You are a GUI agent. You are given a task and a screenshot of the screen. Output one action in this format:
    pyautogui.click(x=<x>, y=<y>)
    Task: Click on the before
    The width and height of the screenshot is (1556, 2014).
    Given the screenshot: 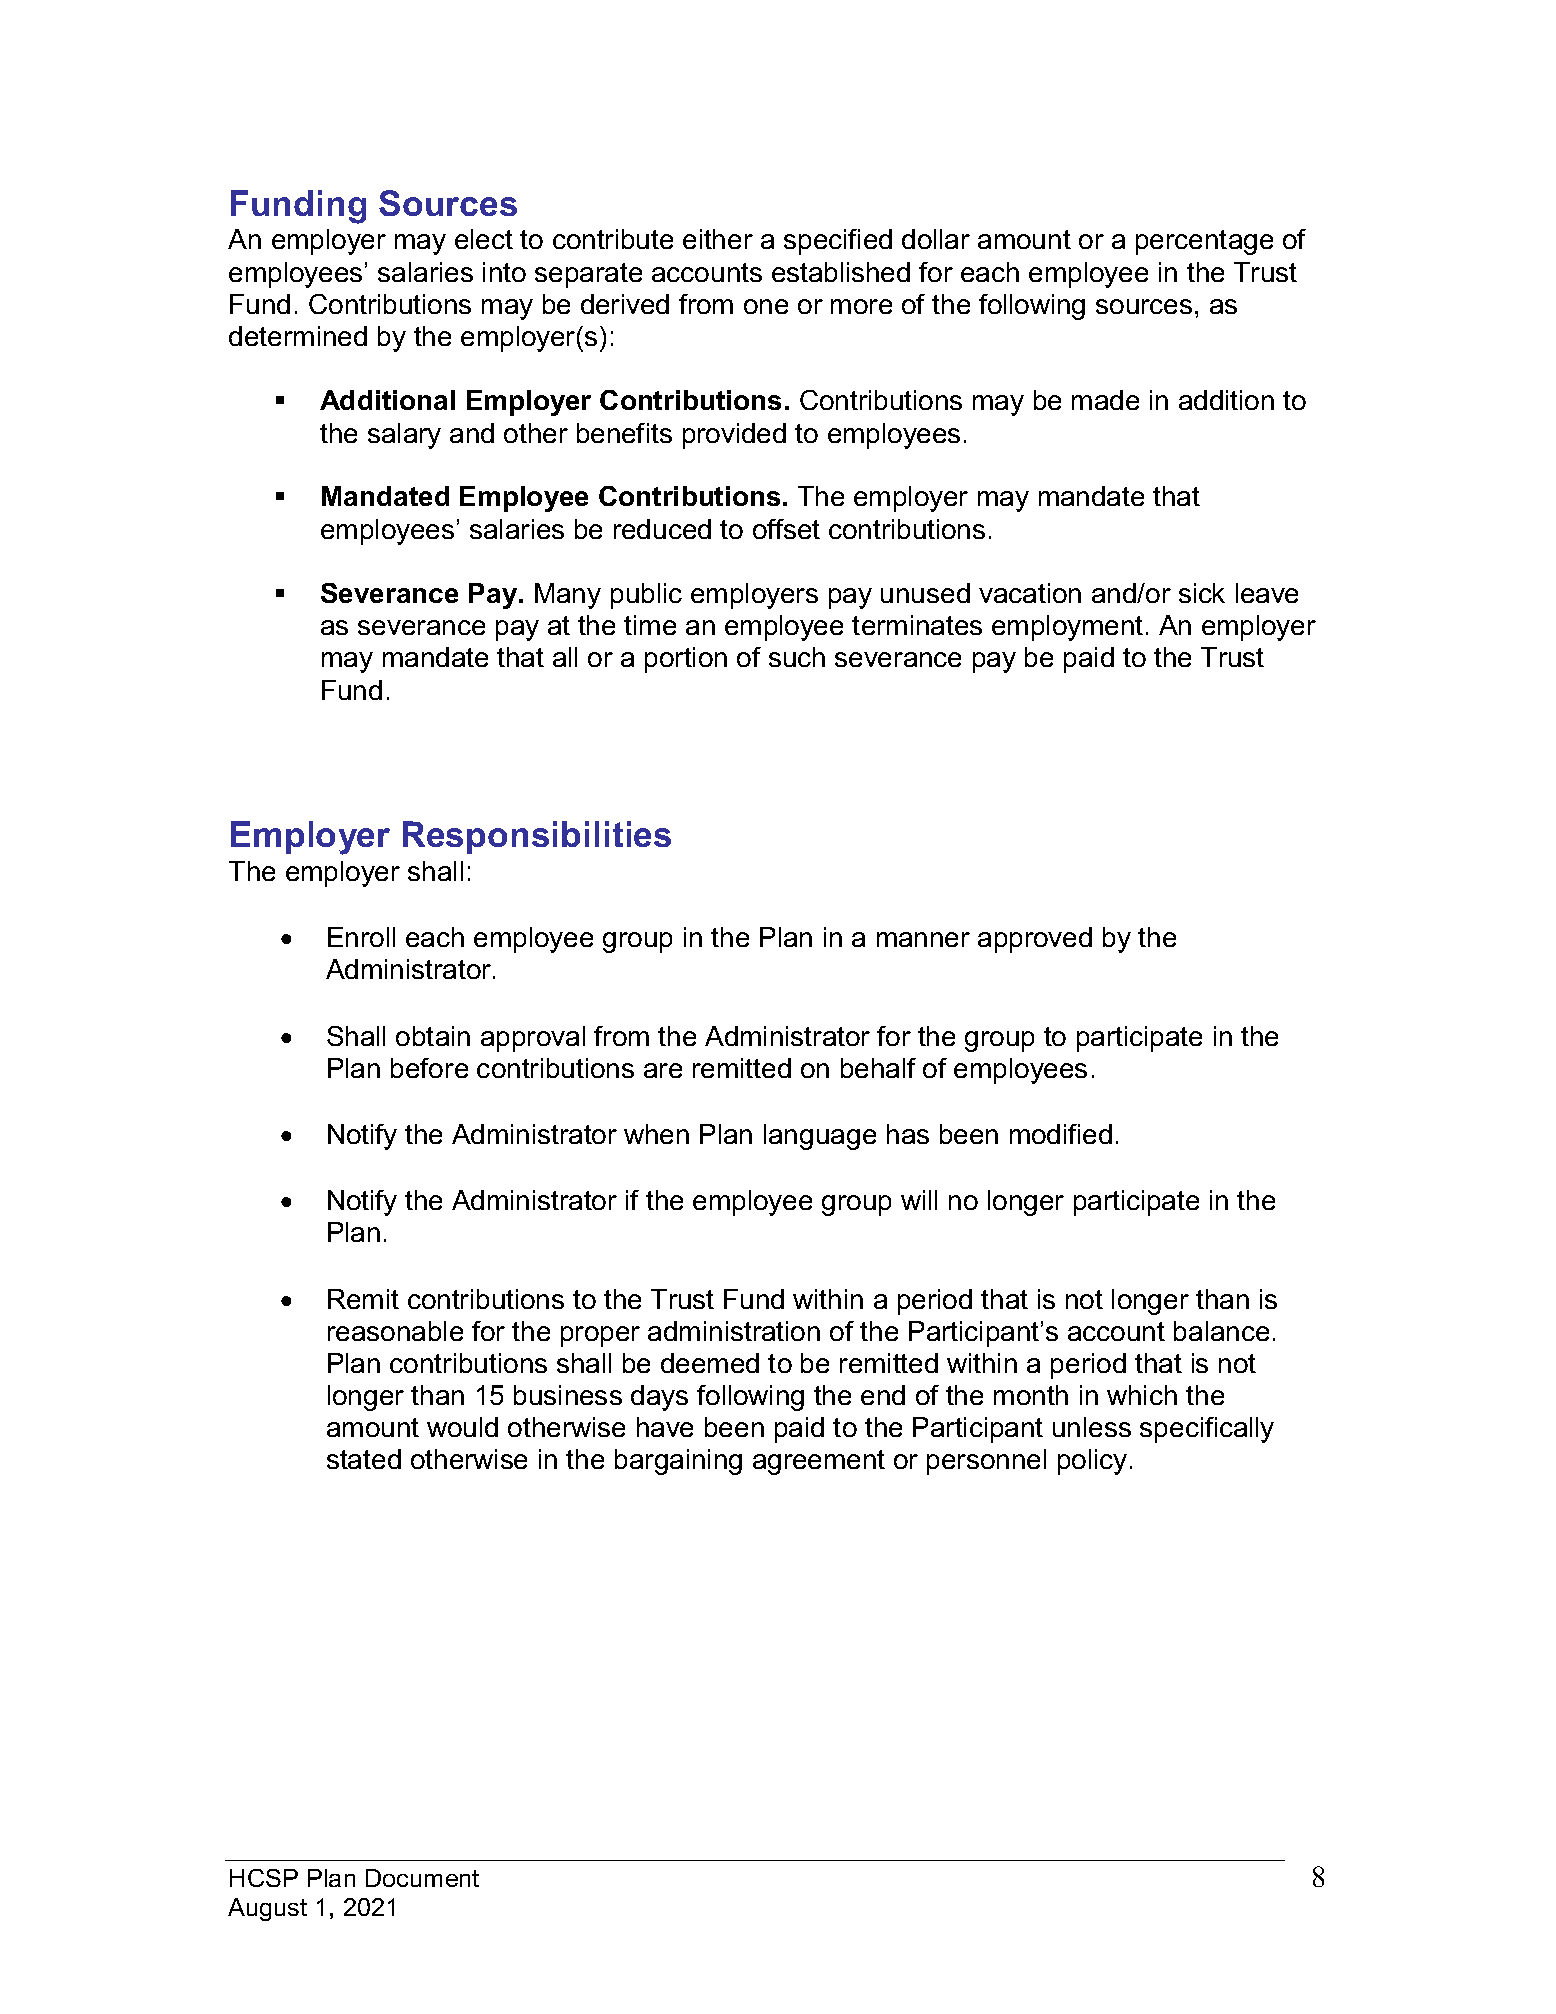 What is the action you would take?
    pyautogui.click(x=429, y=1068)
